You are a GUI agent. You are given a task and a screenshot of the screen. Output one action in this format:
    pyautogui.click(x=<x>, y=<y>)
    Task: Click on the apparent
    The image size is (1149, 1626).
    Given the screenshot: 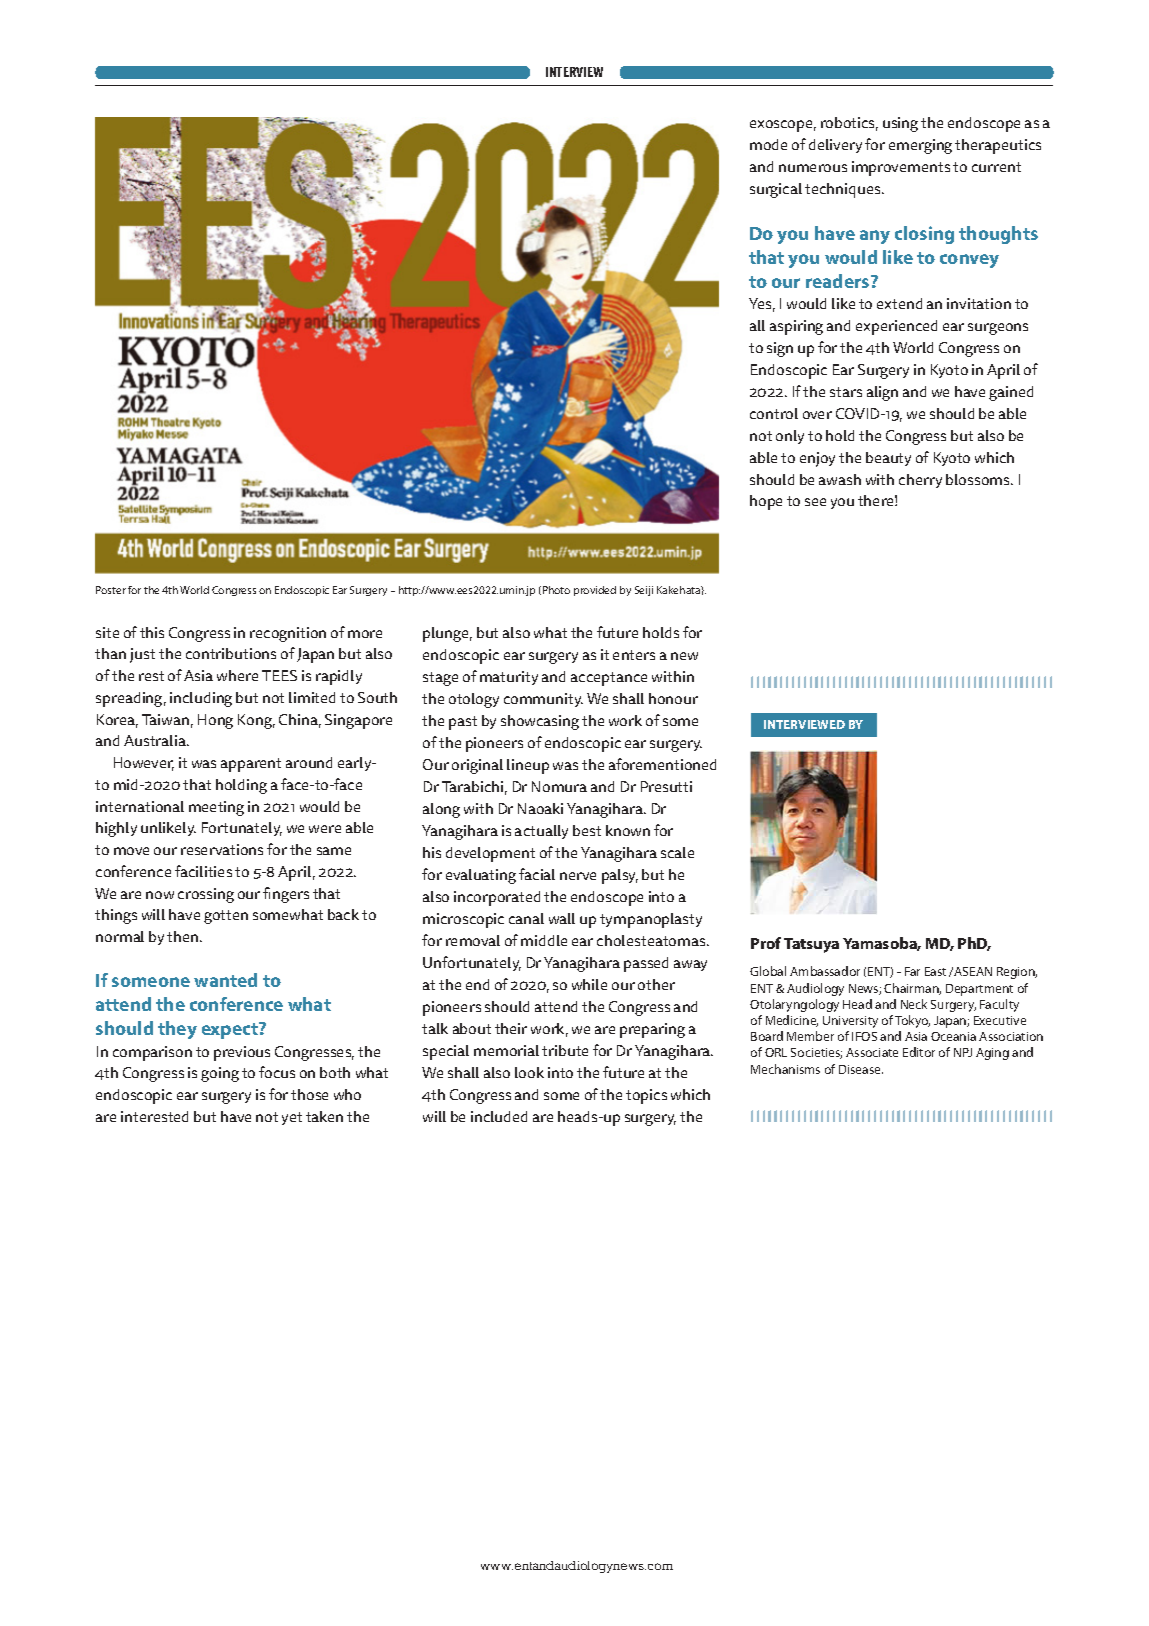 What is the action you would take?
    pyautogui.click(x=251, y=765)
